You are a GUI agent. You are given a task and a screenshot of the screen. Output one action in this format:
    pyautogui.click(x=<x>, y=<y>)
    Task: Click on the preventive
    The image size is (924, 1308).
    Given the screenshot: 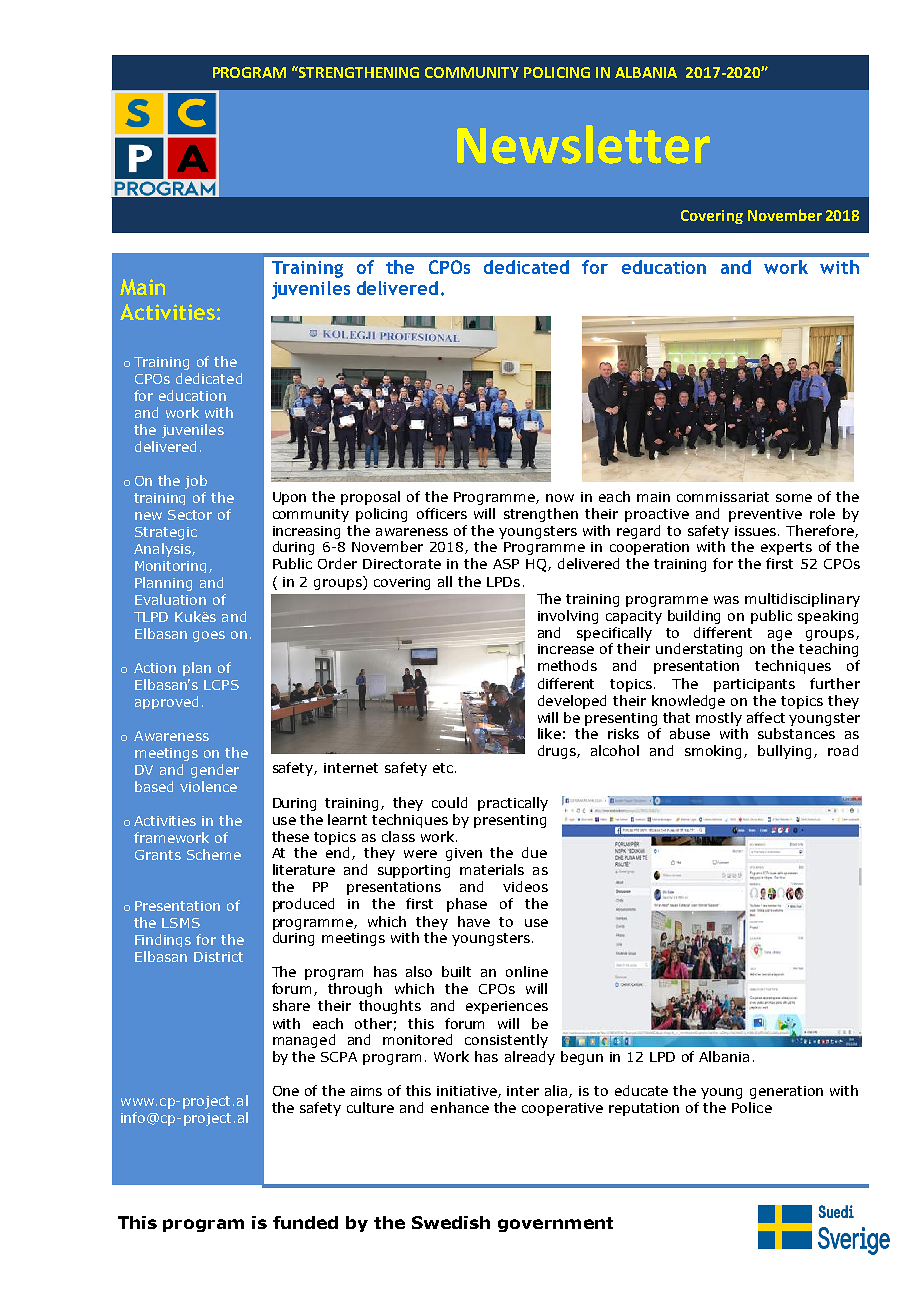 What is the action you would take?
    pyautogui.click(x=765, y=515)
